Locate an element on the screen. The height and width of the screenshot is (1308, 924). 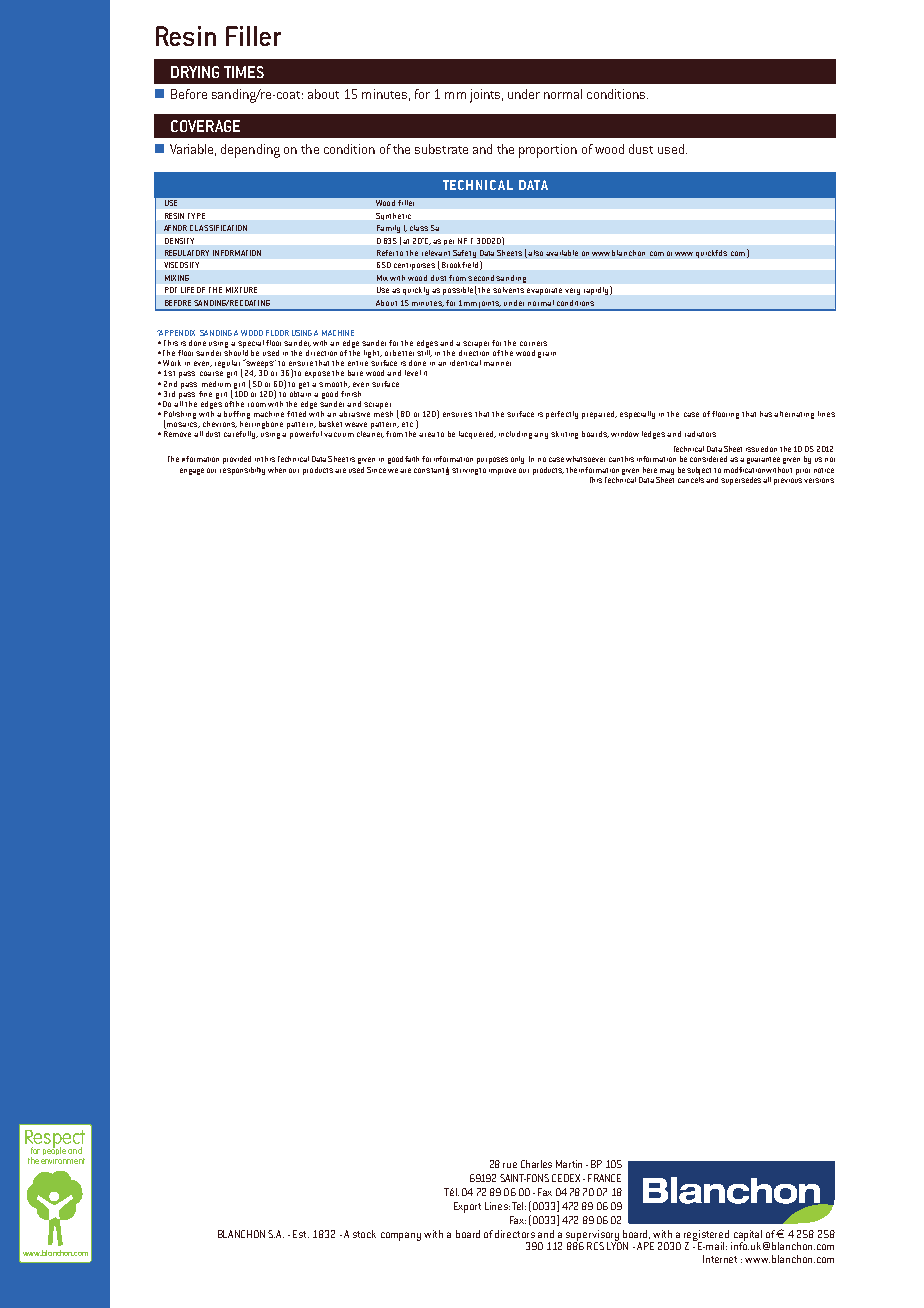
COVERAGE is located at coordinates (205, 126).
